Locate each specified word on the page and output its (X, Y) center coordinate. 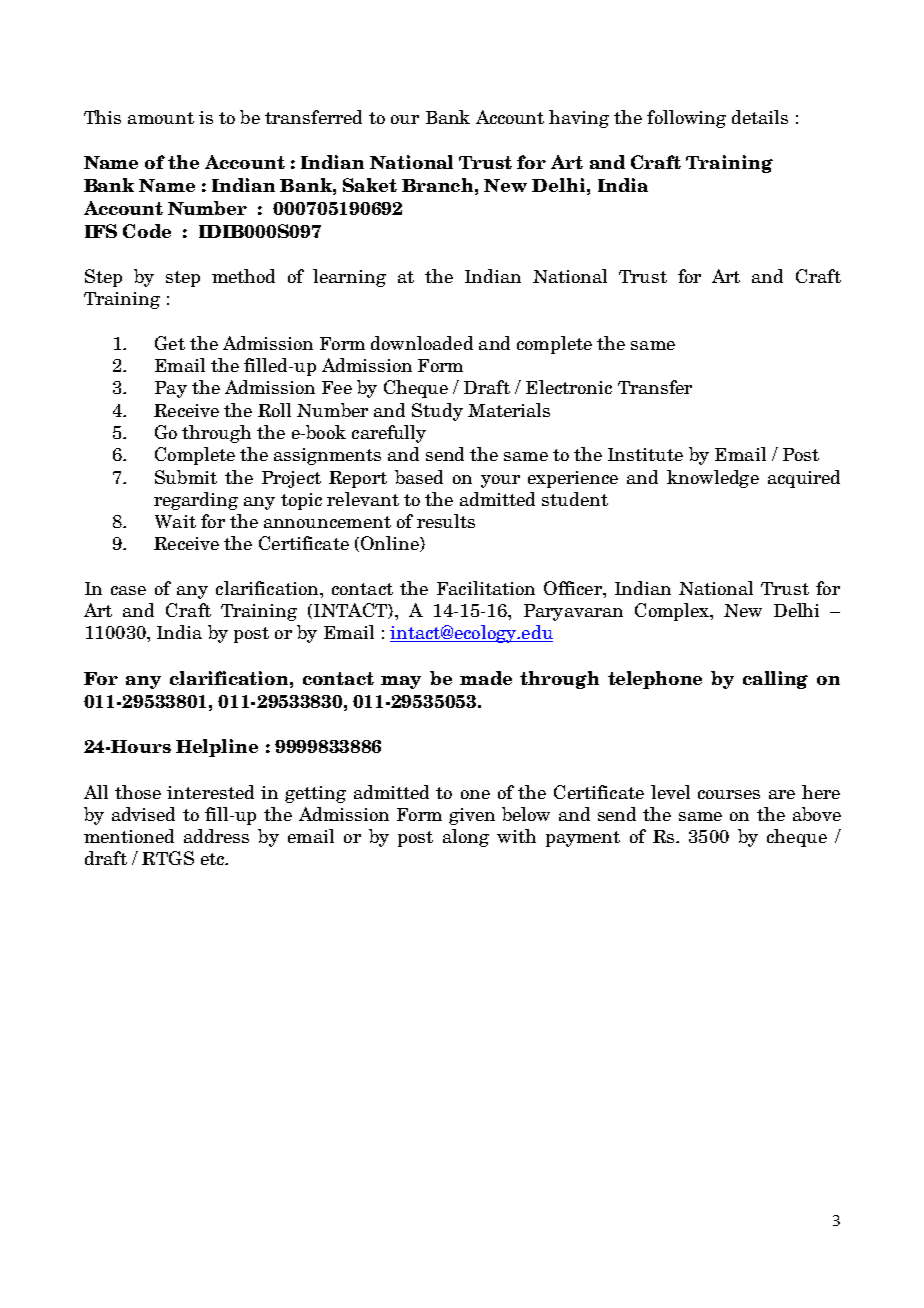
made (486, 678)
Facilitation (486, 588)
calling (775, 680)
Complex (673, 612)
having (579, 119)
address (216, 836)
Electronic (569, 387)
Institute (645, 454)
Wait (175, 521)
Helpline (217, 748)
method (243, 276)
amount (161, 118)
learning (349, 278)
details (760, 117)
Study (437, 412)
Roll (274, 410)
